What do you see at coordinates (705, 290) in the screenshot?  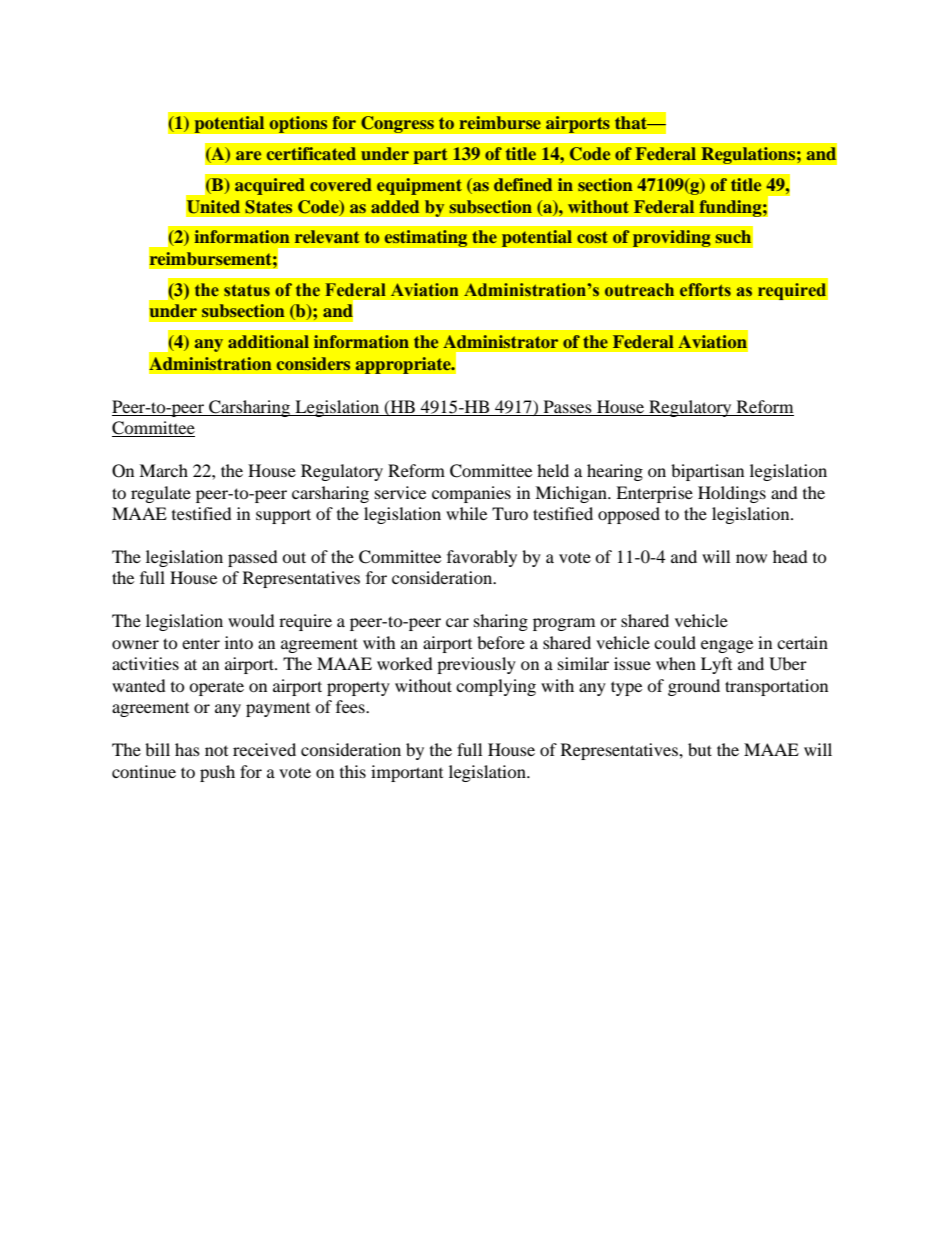 I see `efforts` at bounding box center [705, 290].
